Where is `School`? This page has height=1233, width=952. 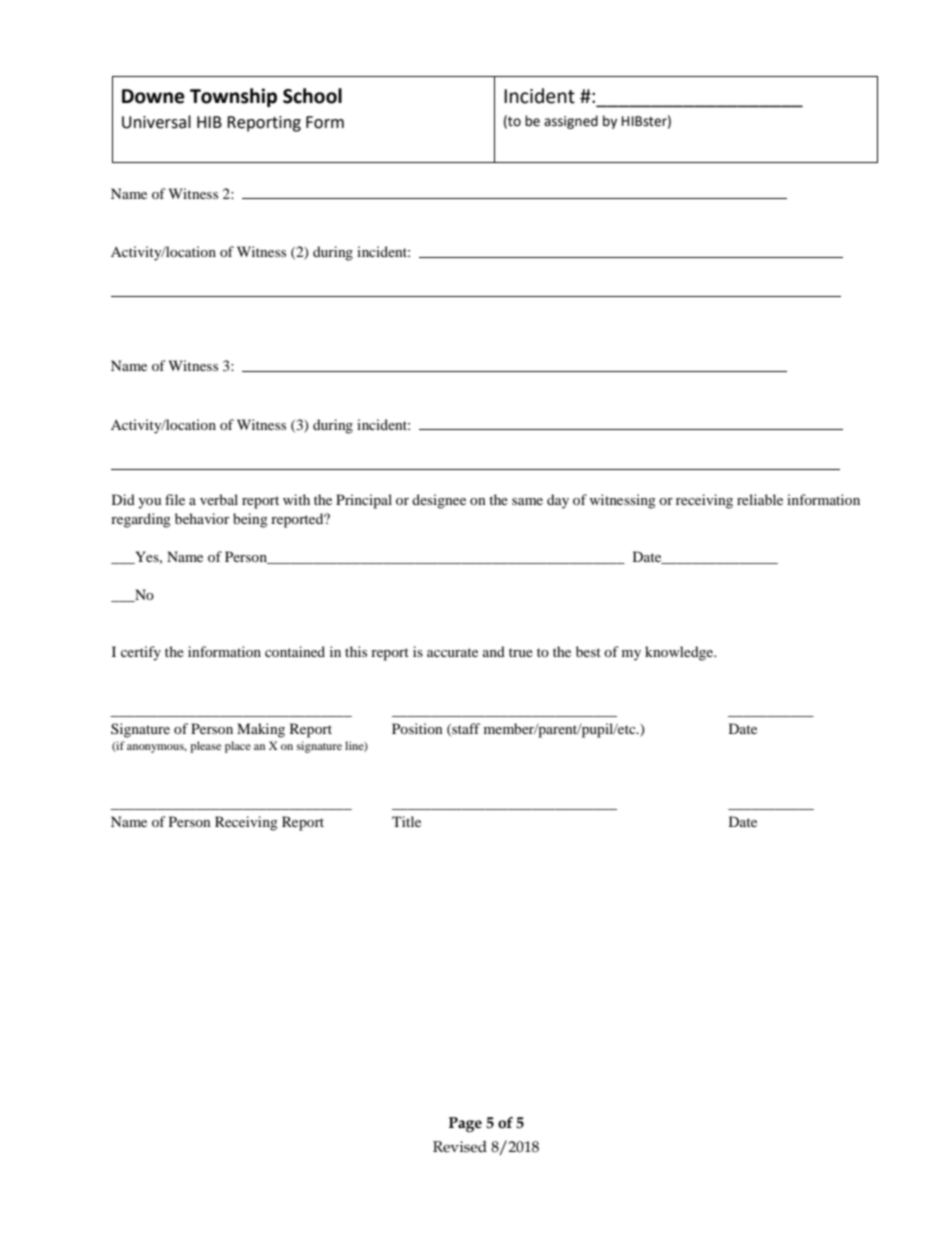
School is located at coordinates (312, 96).
